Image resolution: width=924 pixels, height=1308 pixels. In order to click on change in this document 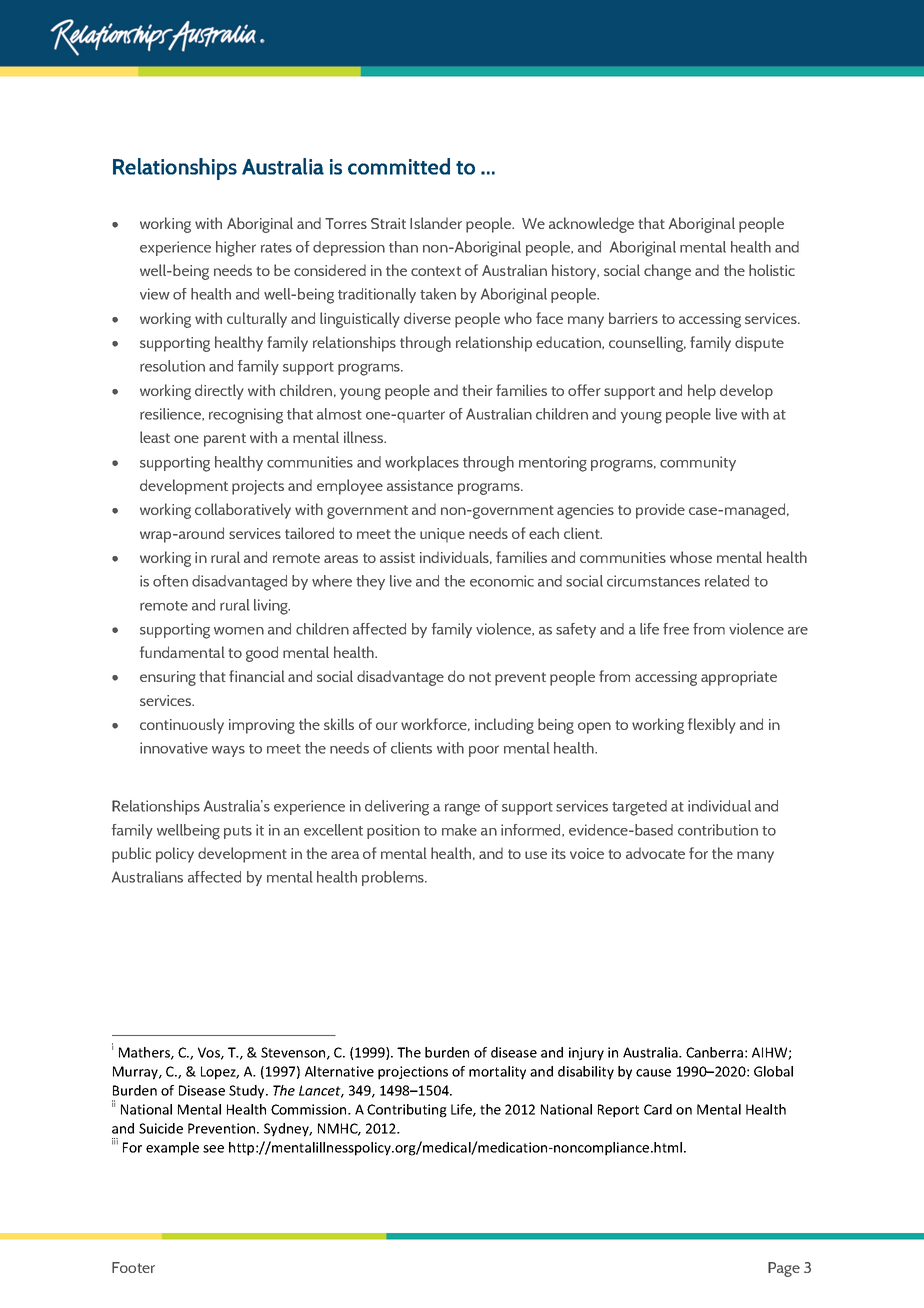, I will do `click(667, 272)`.
